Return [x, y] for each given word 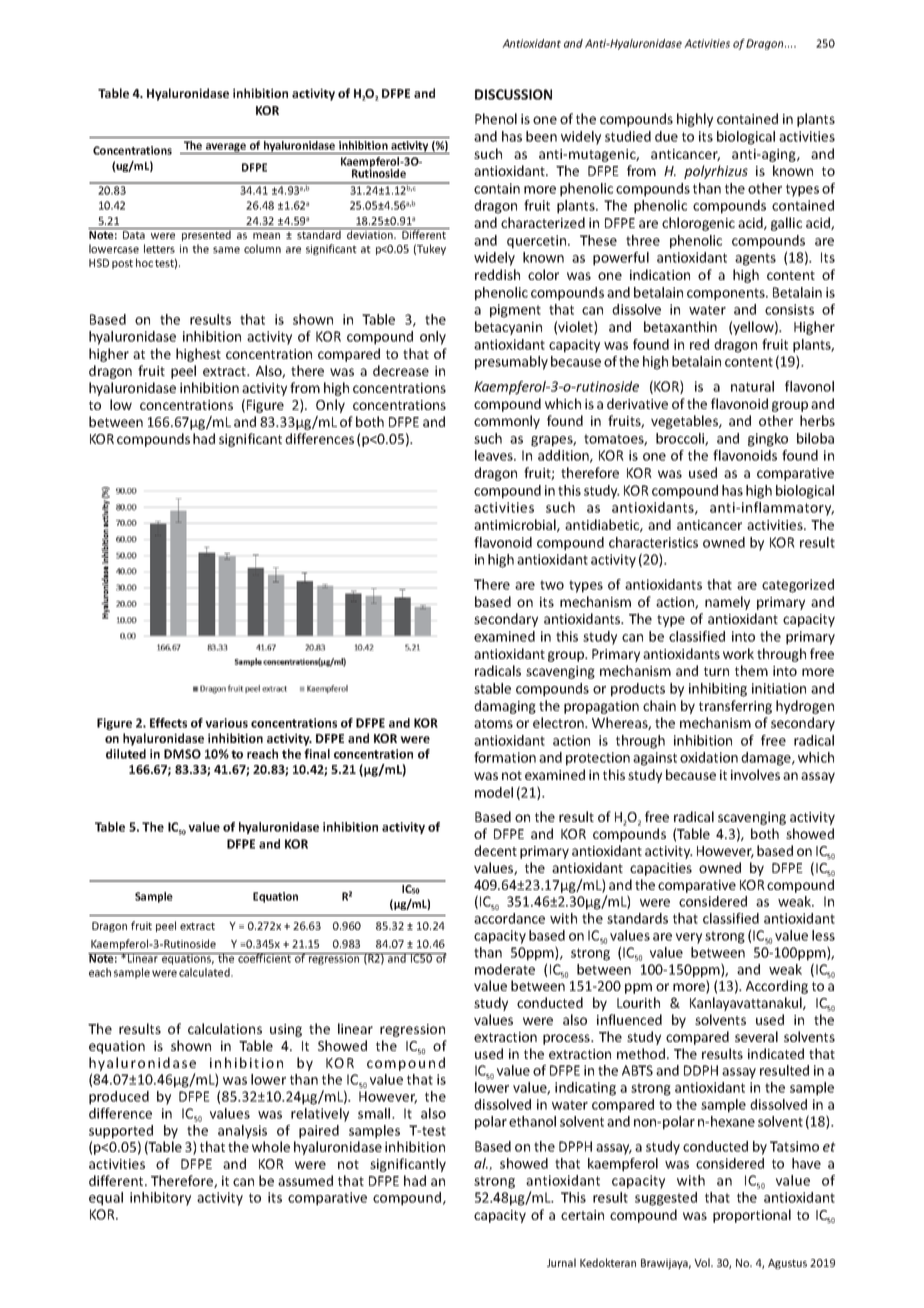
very [689, 938]
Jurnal [561, 1262]
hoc [144, 262]
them [751, 670]
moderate [505, 969]
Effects [168, 723]
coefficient [264, 958]
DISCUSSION [513, 94]
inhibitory [160, 1199]
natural [752, 386]
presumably [511, 363]
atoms [493, 723]
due [666, 136]
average [226, 148]
